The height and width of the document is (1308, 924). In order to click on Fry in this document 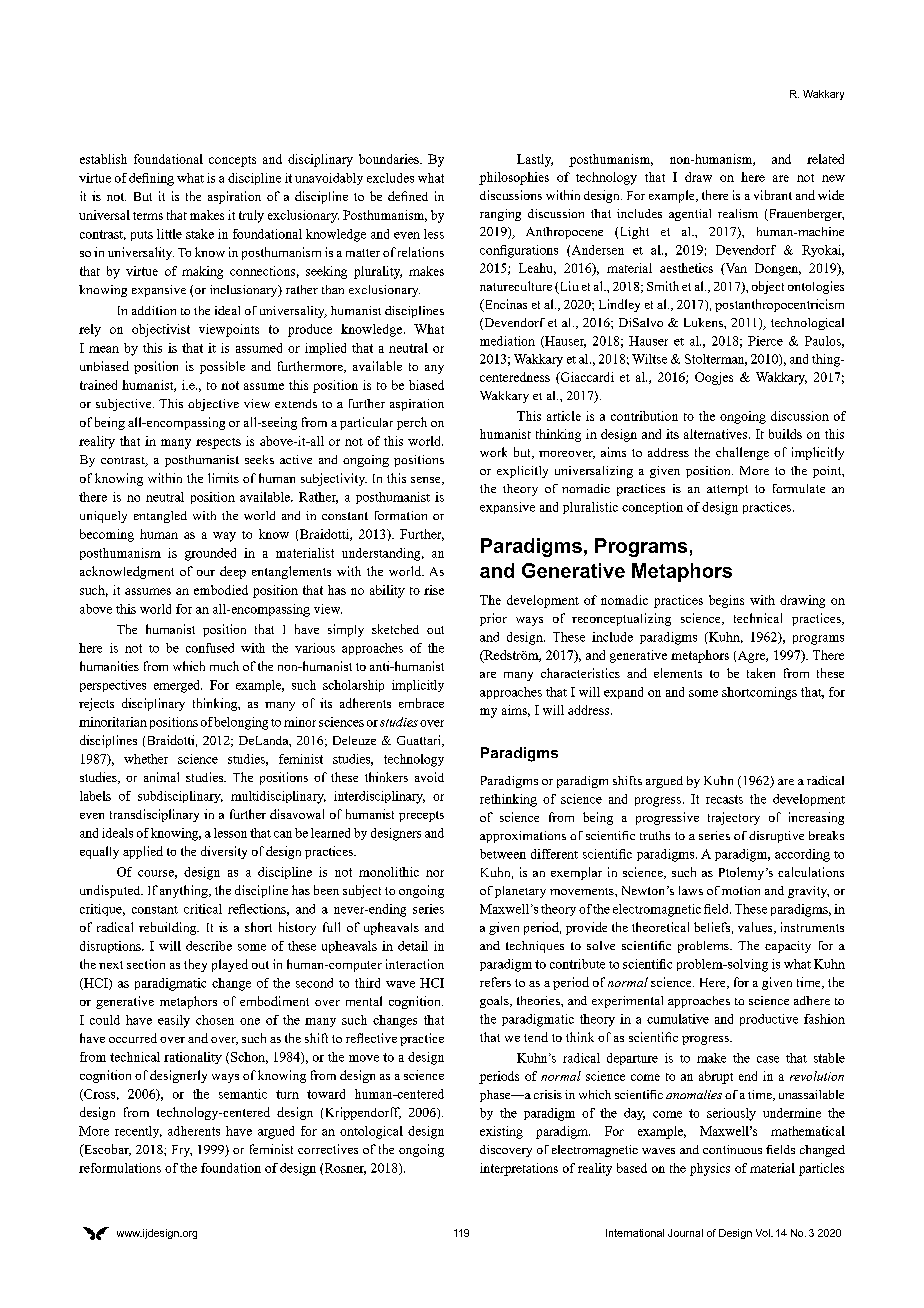, I will do `click(182, 1151)`.
